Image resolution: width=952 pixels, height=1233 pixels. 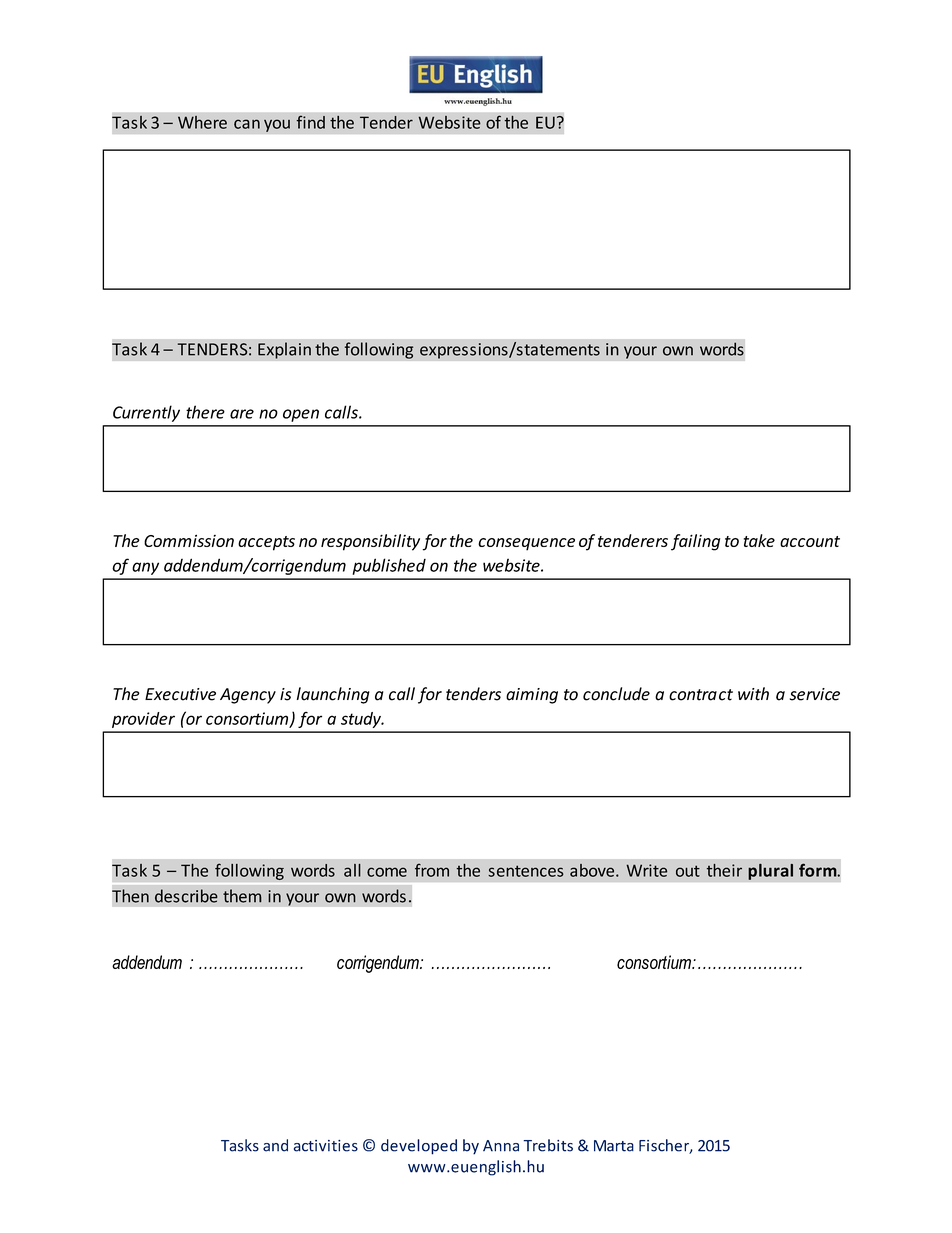 I want to click on Executive, so click(x=180, y=694).
